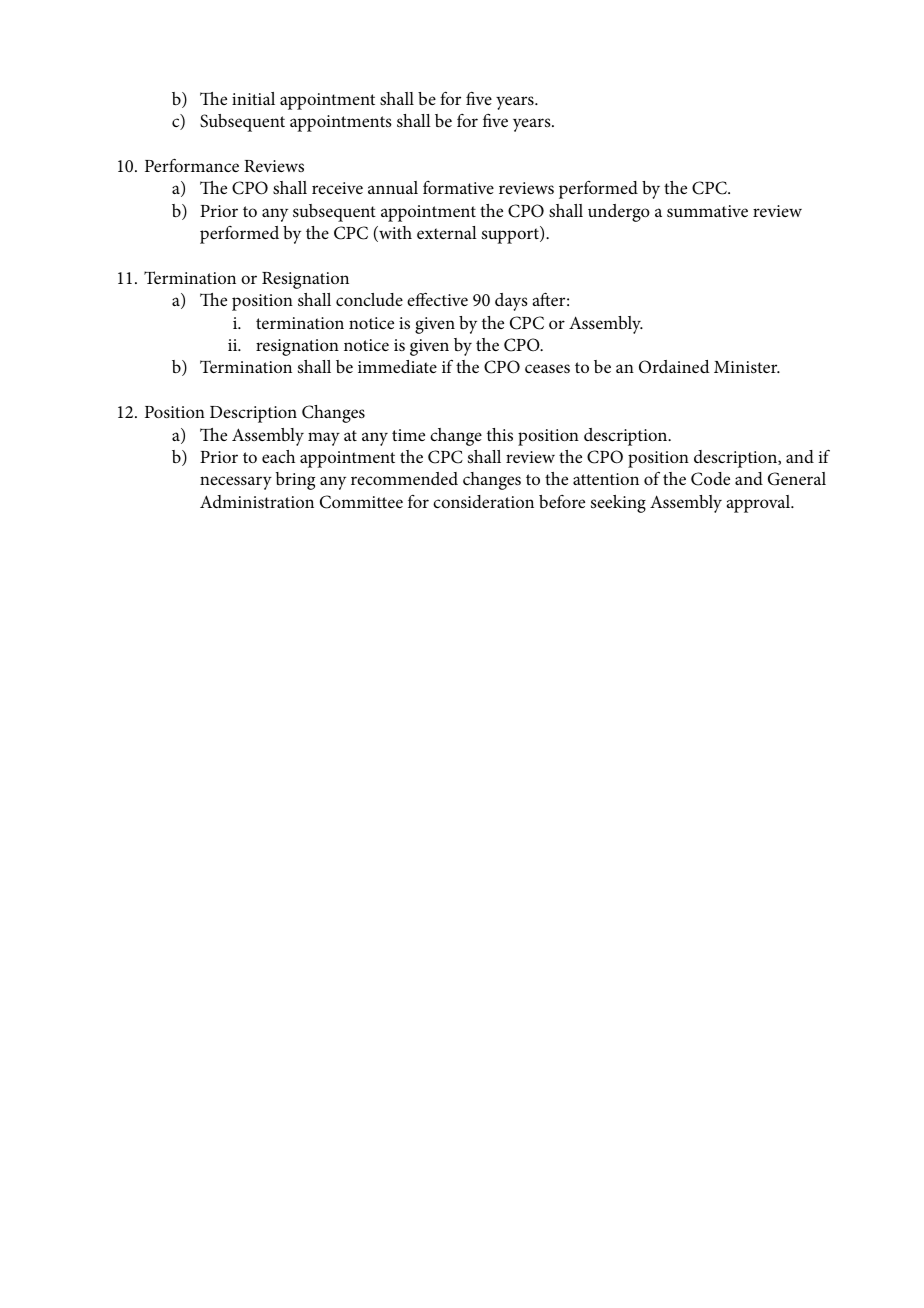 This screenshot has width=924, height=1308. I want to click on consideration, so click(483, 502).
